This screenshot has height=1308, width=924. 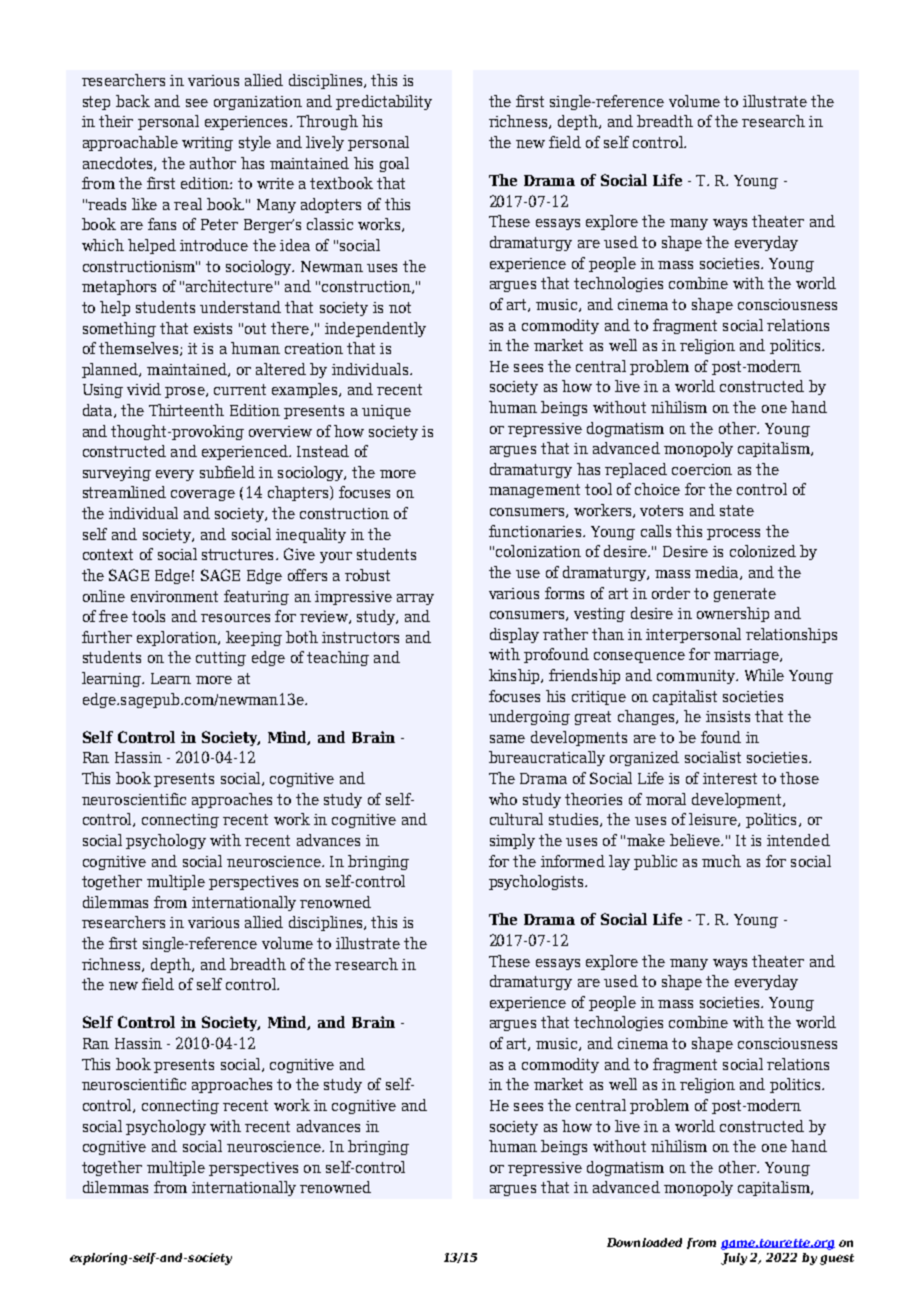 What do you see at coordinates (503, 799) in the screenshot?
I see `who` at bounding box center [503, 799].
